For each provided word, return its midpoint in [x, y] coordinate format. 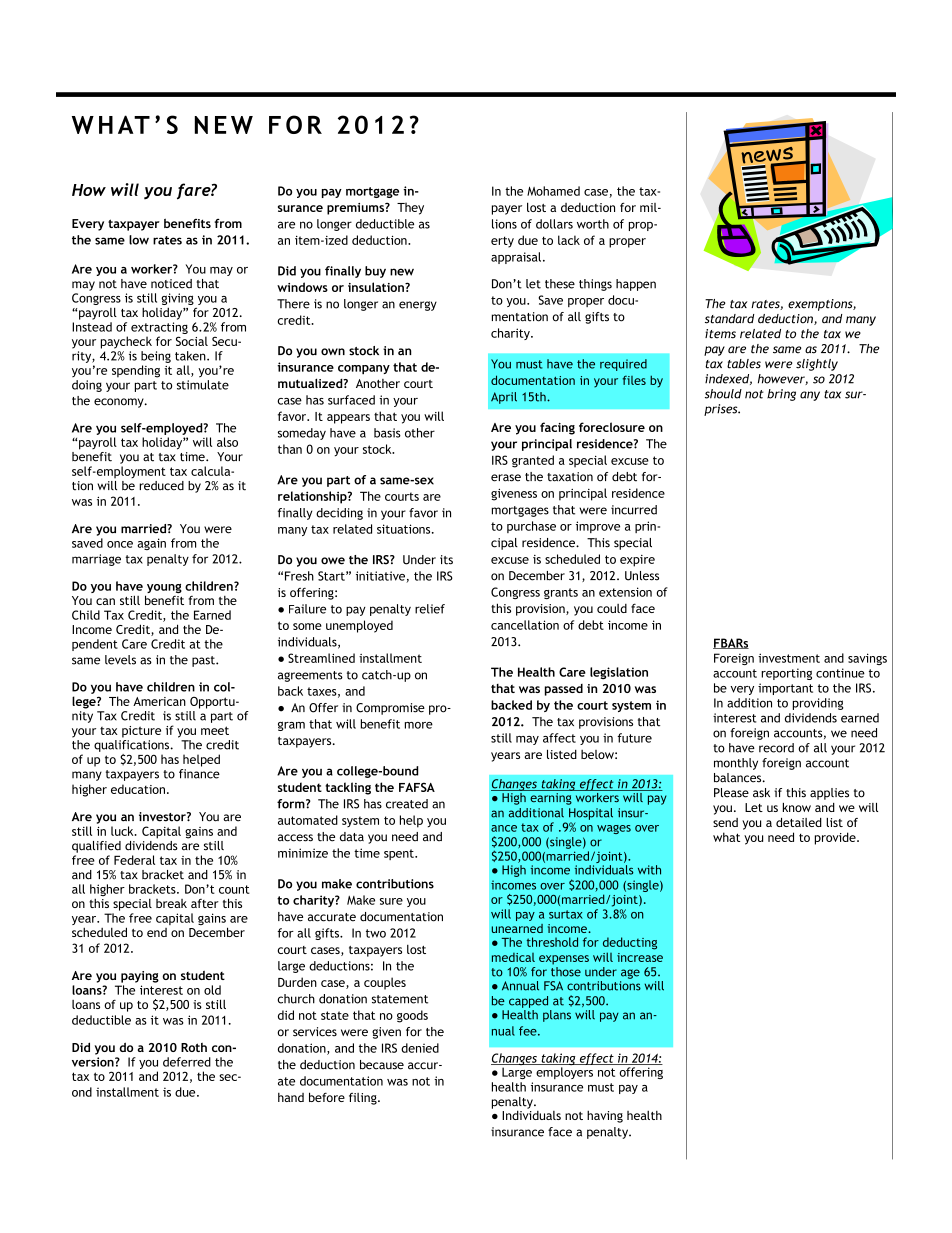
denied [420, 1048]
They [410, 208]
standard [730, 319]
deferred [187, 1062]
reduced [161, 486]
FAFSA [417, 787]
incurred [634, 510]
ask [761, 793]
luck [123, 831]
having [605, 1116]
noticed [171, 284]
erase [506, 478]
